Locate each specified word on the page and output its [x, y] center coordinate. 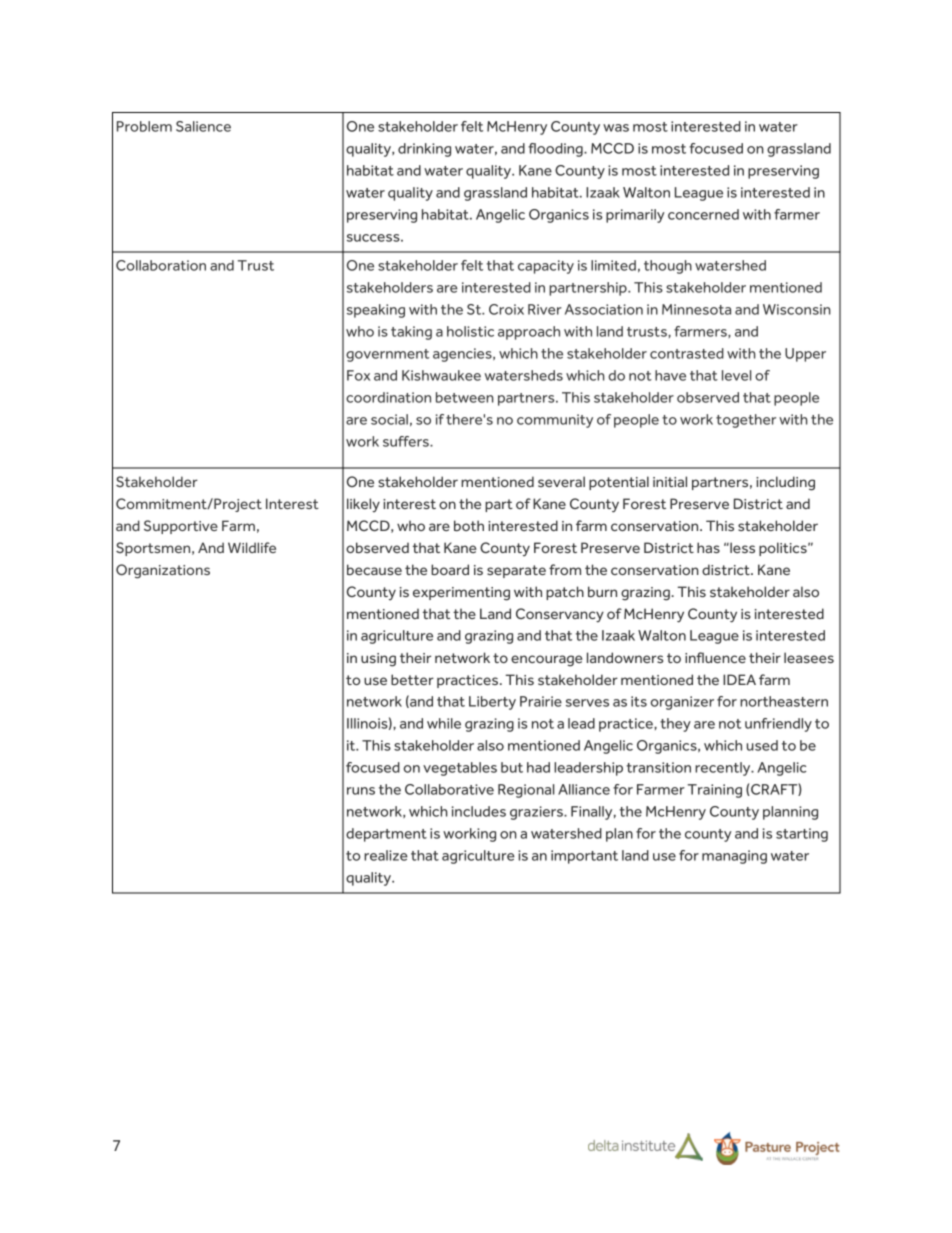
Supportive [181, 527]
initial [670, 481]
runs [361, 791]
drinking [424, 150]
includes [479, 811]
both [469, 525]
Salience [203, 126]
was [616, 128]
